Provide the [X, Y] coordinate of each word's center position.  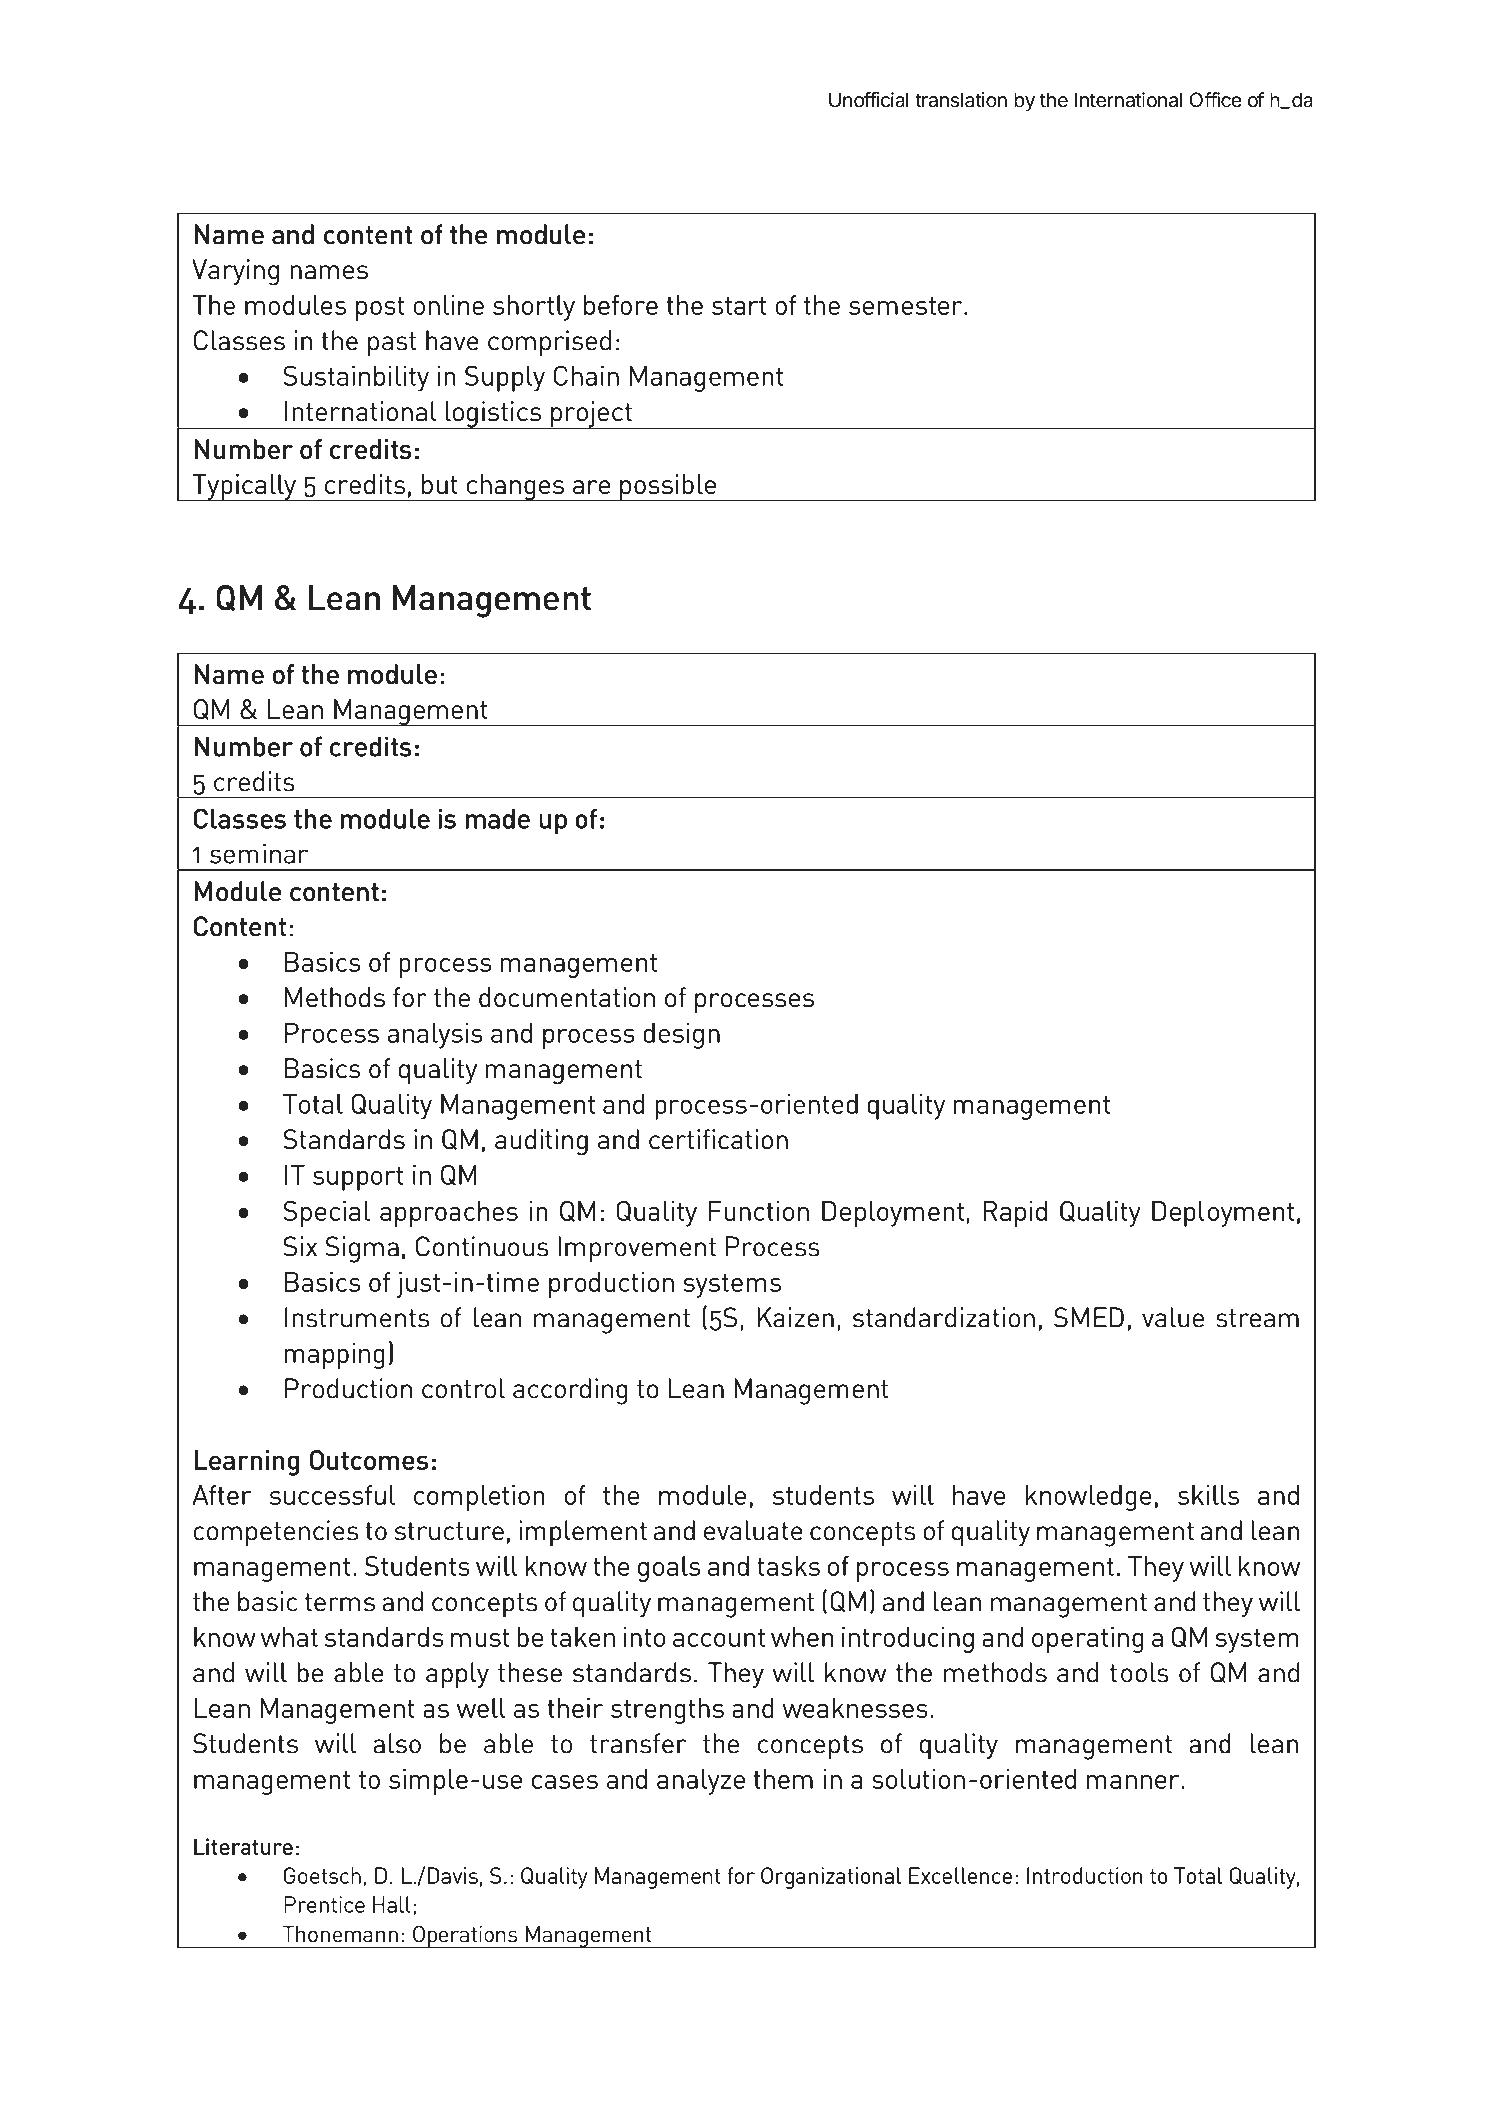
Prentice [324, 1904]
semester [907, 306]
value [1173, 1317]
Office [1216, 100]
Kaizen [795, 1317]
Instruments [357, 1317]
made [497, 818]
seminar [259, 853]
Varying [235, 272]
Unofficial [869, 100]
